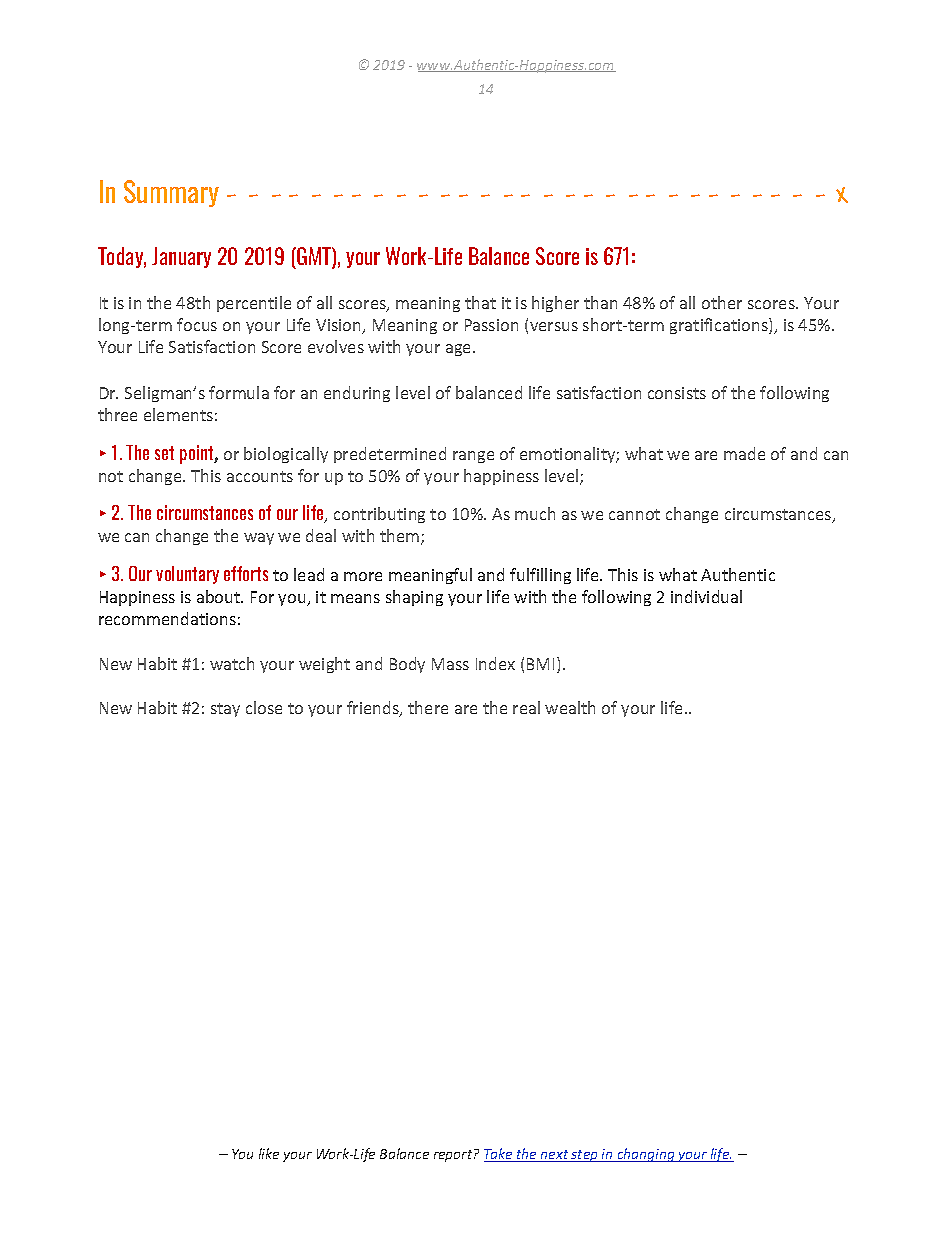 This page has height=1233, width=952. Describe the element at coordinates (232, 663) in the page. I see `watch` at that location.
